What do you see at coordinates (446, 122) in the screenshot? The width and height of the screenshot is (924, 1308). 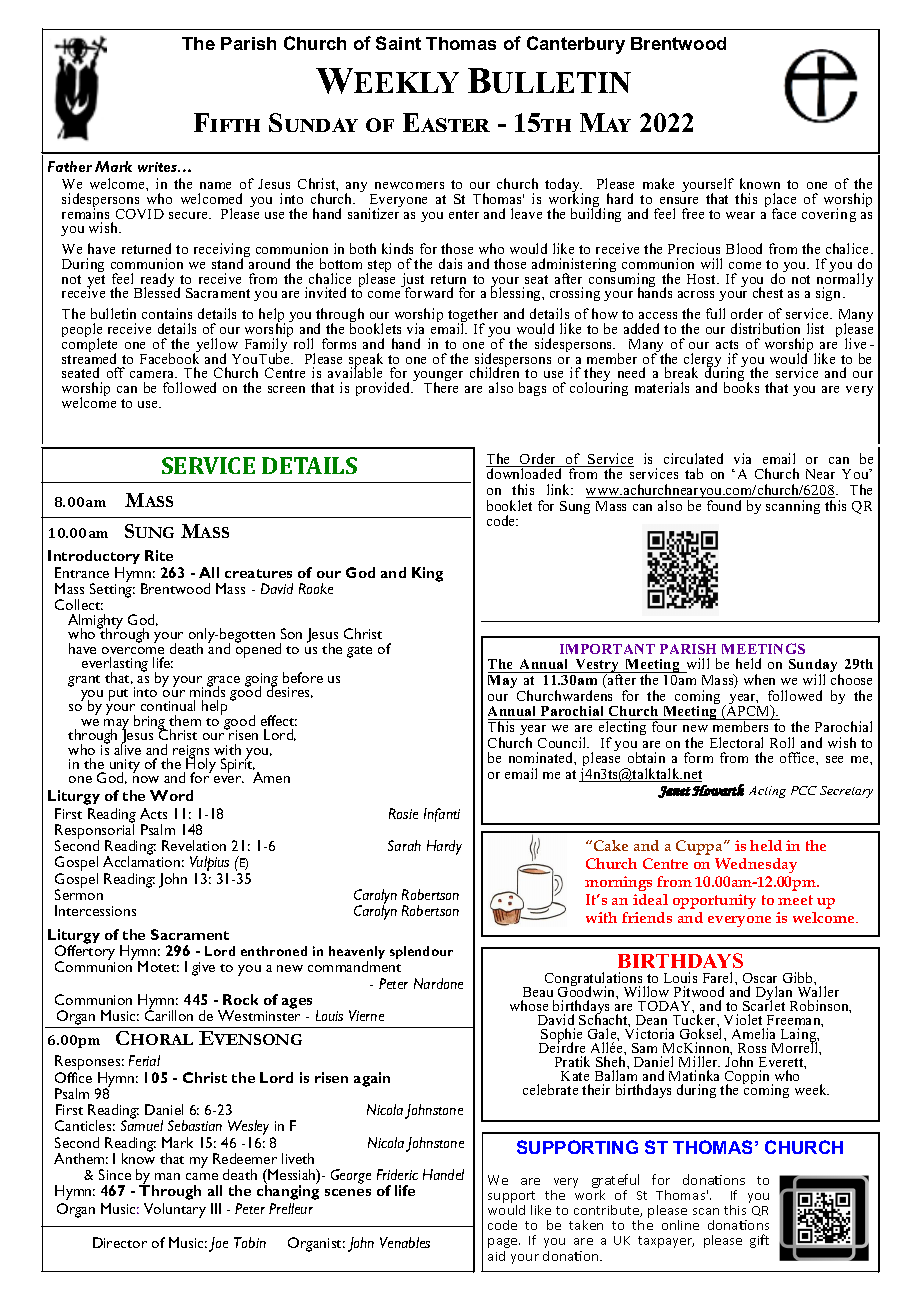 I see `Easter` at bounding box center [446, 122].
